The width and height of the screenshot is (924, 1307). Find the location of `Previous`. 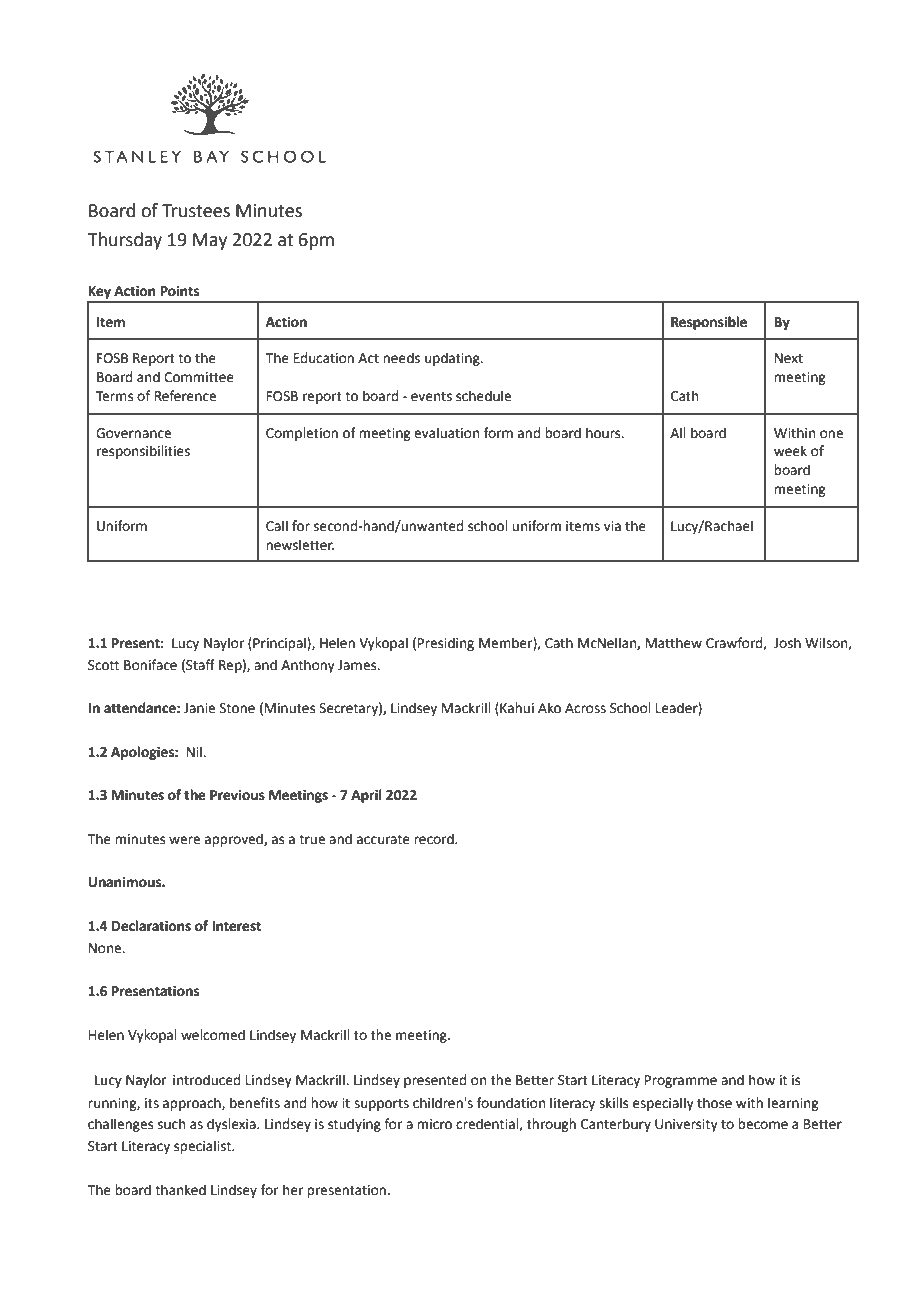

Previous is located at coordinates (237, 795).
